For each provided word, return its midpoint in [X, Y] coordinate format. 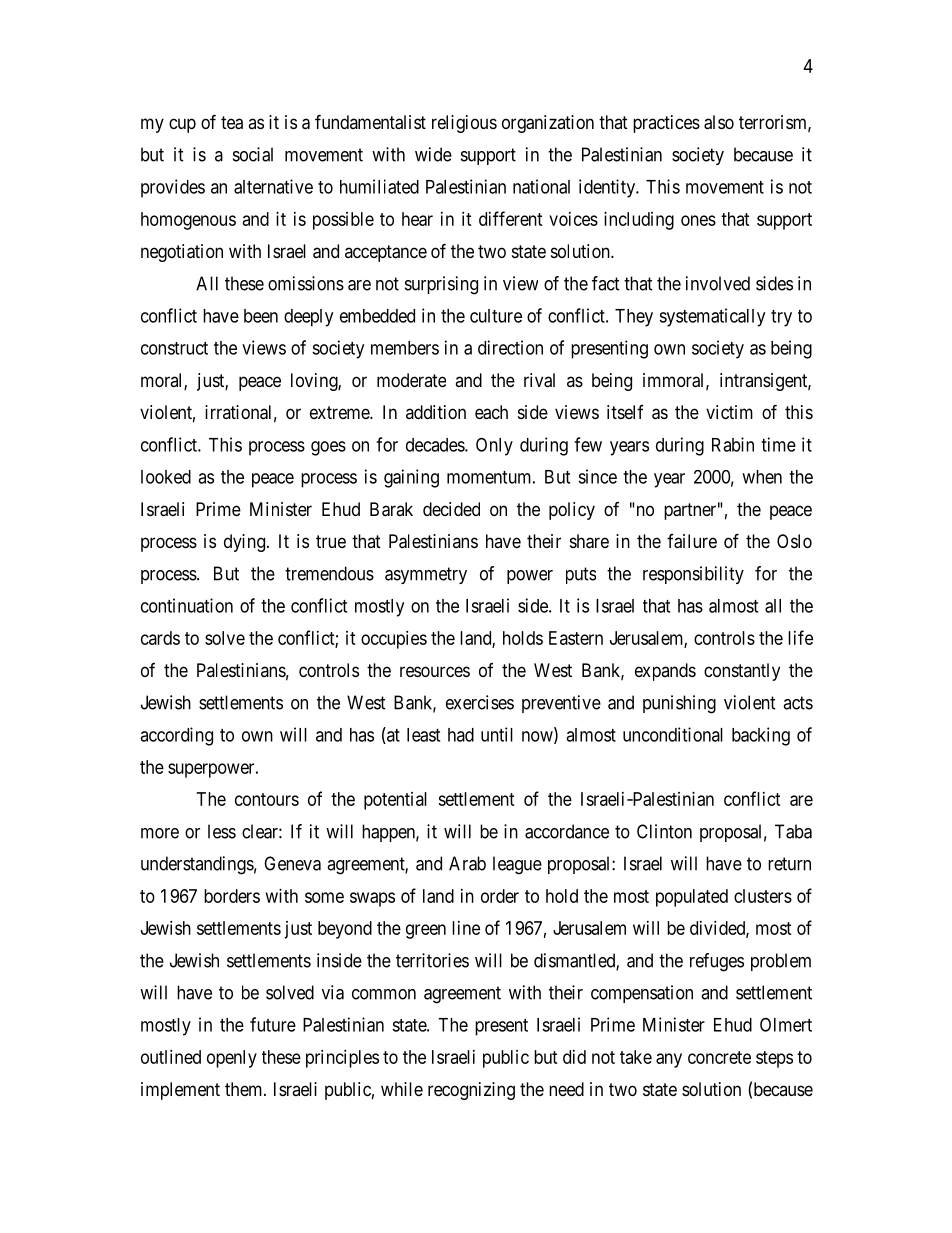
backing [761, 736]
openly [232, 1059]
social [253, 154]
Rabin [733, 444]
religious [464, 124]
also [719, 122]
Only [494, 446]
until [497, 734]
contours [267, 799]
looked [166, 477]
